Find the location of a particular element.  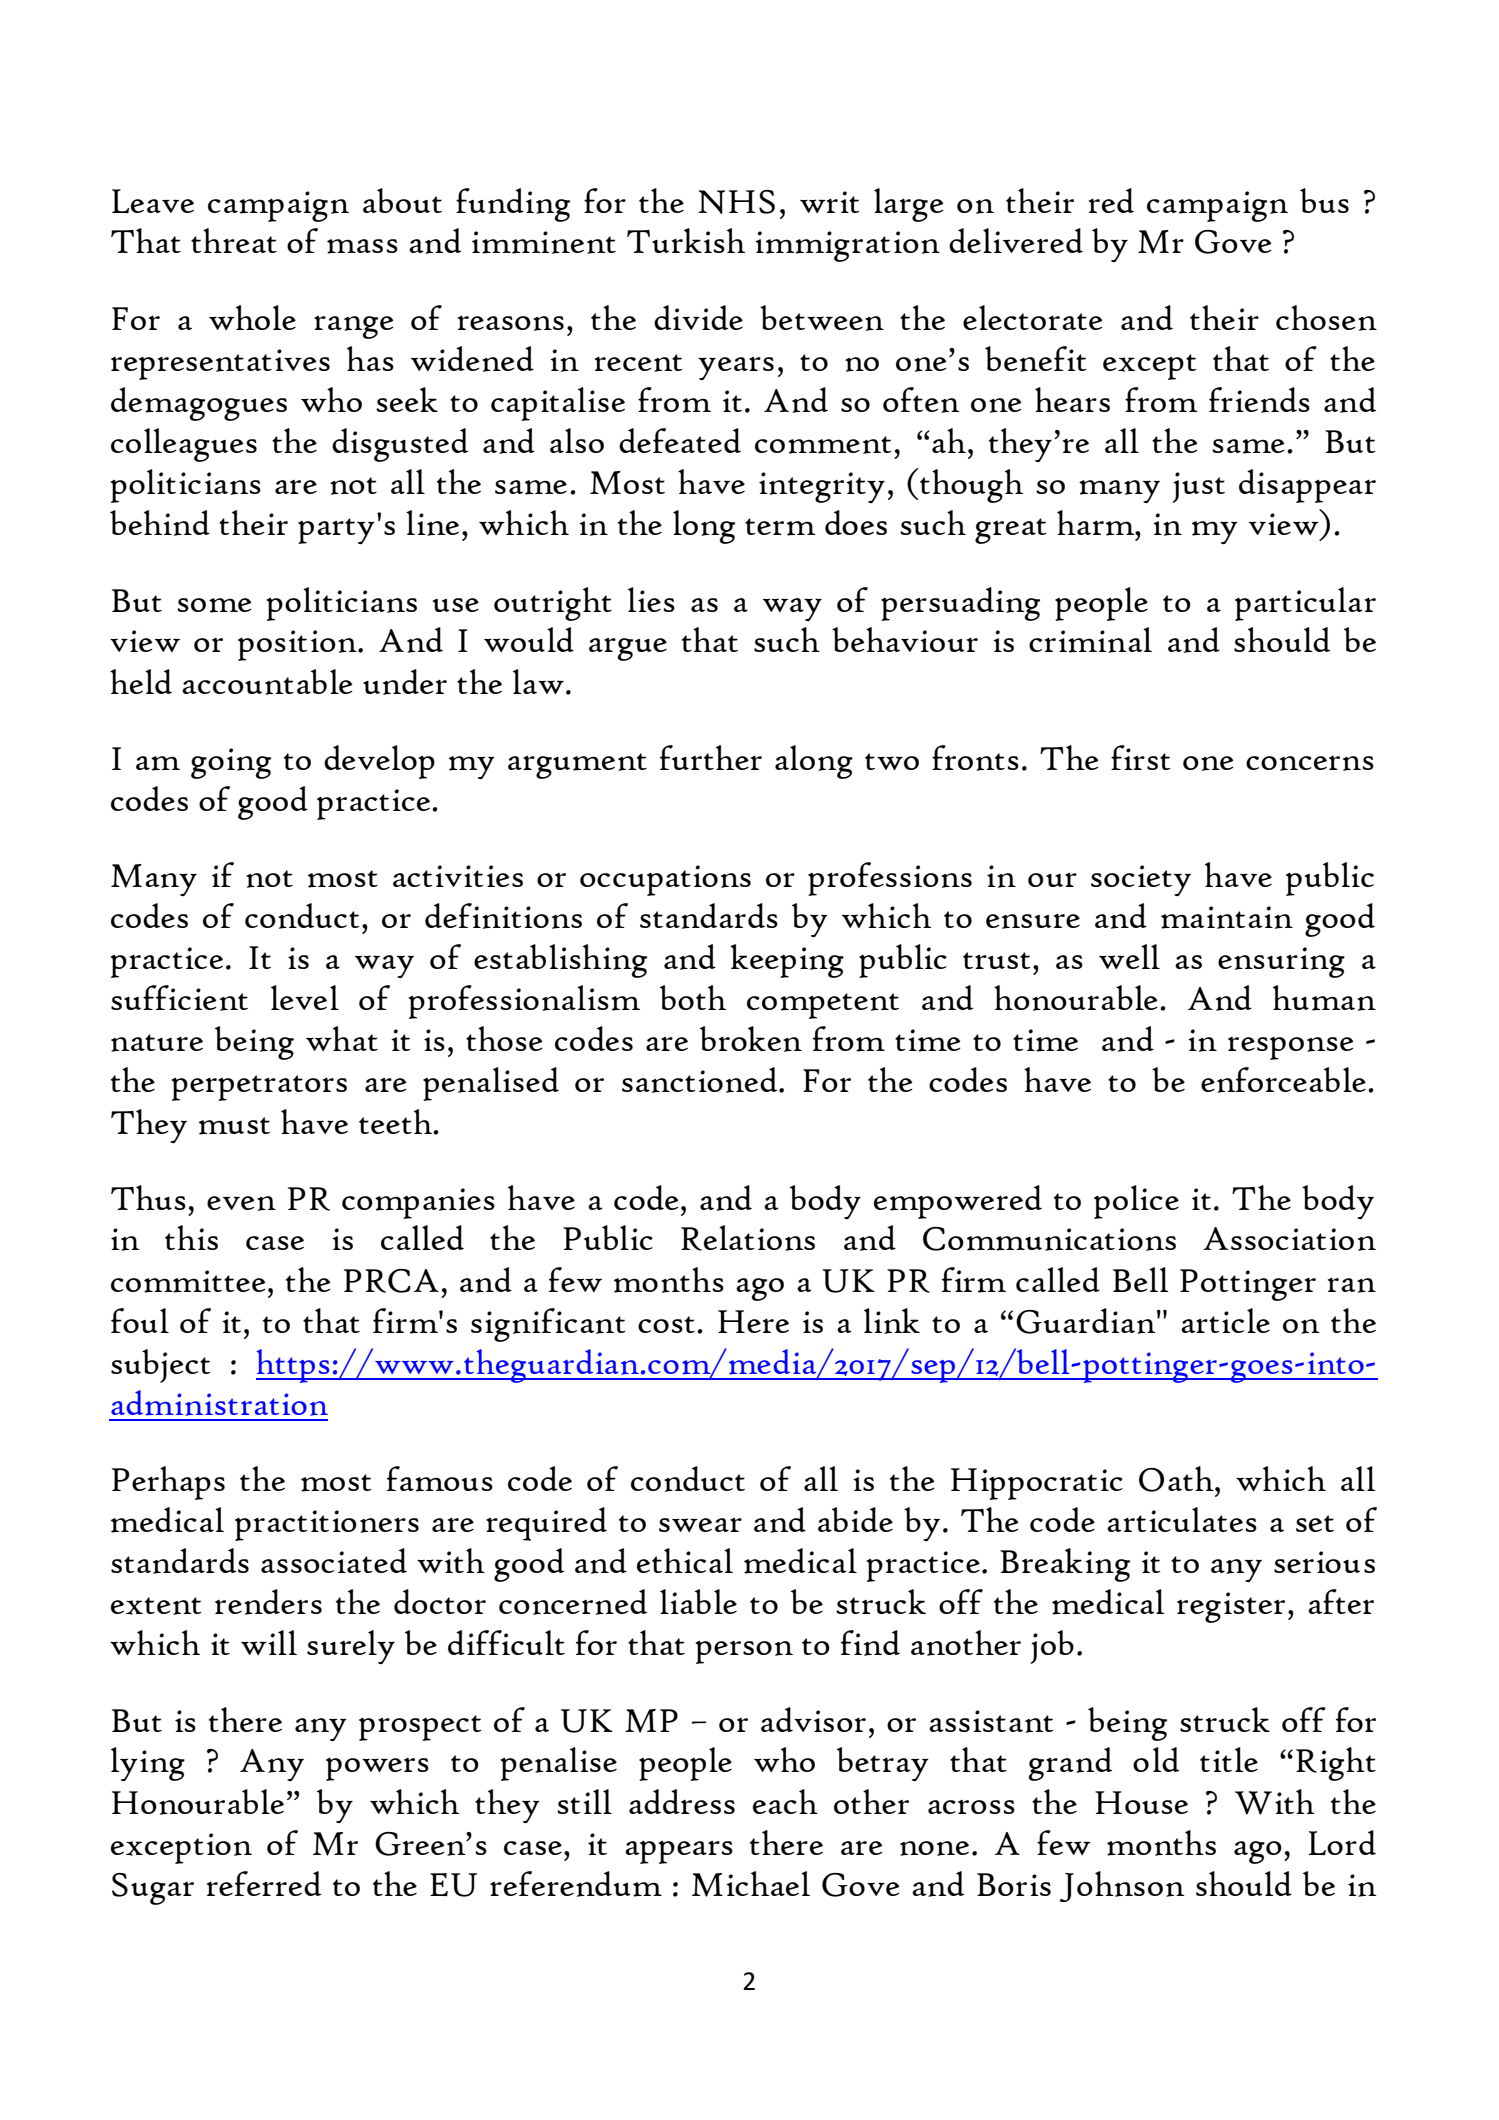

bus is located at coordinates (1324, 200).
